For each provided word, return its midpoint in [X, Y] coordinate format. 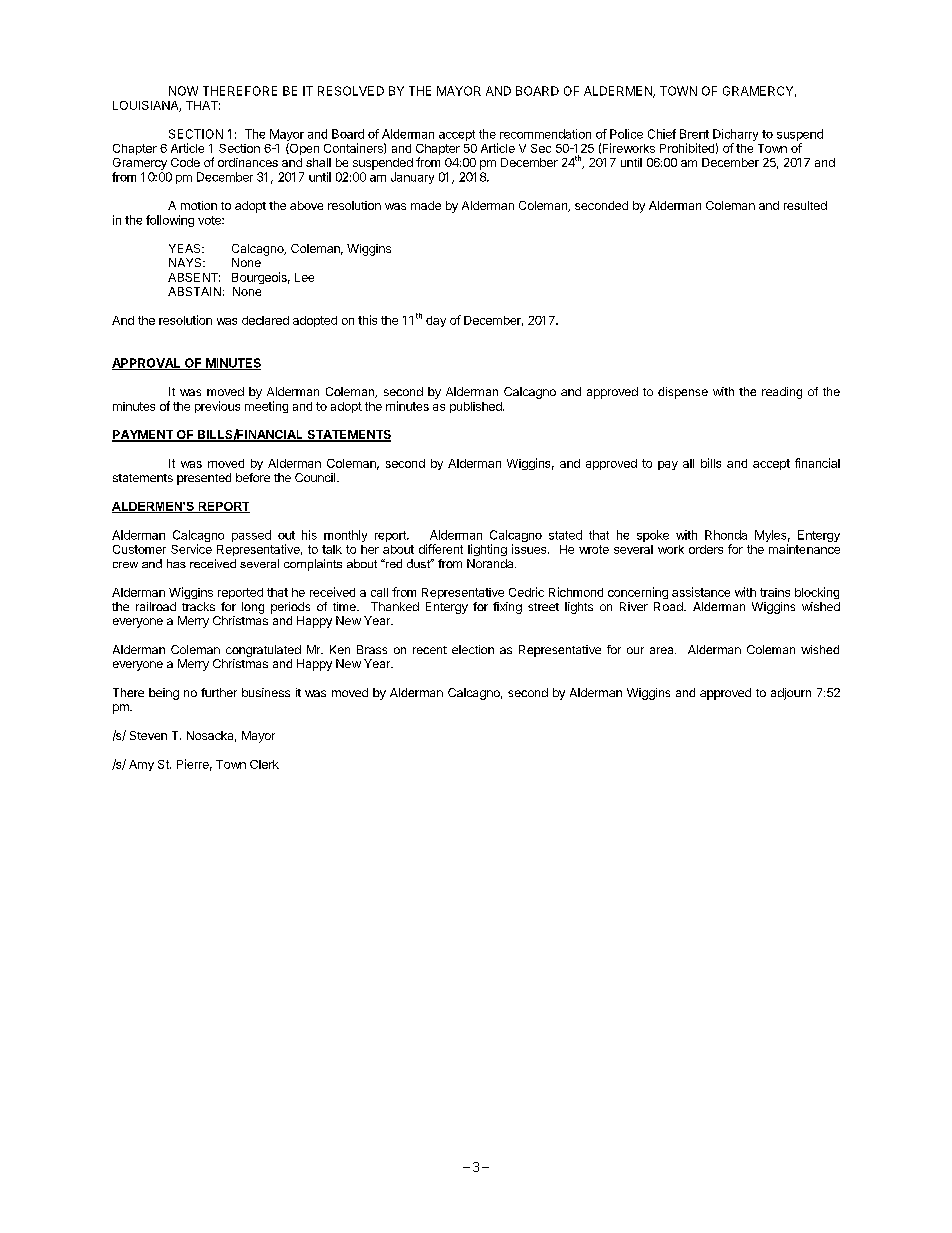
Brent [694, 134]
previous [217, 407]
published [477, 407]
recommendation [545, 134]
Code [185, 162]
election [473, 649]
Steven [148, 735]
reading [782, 393]
